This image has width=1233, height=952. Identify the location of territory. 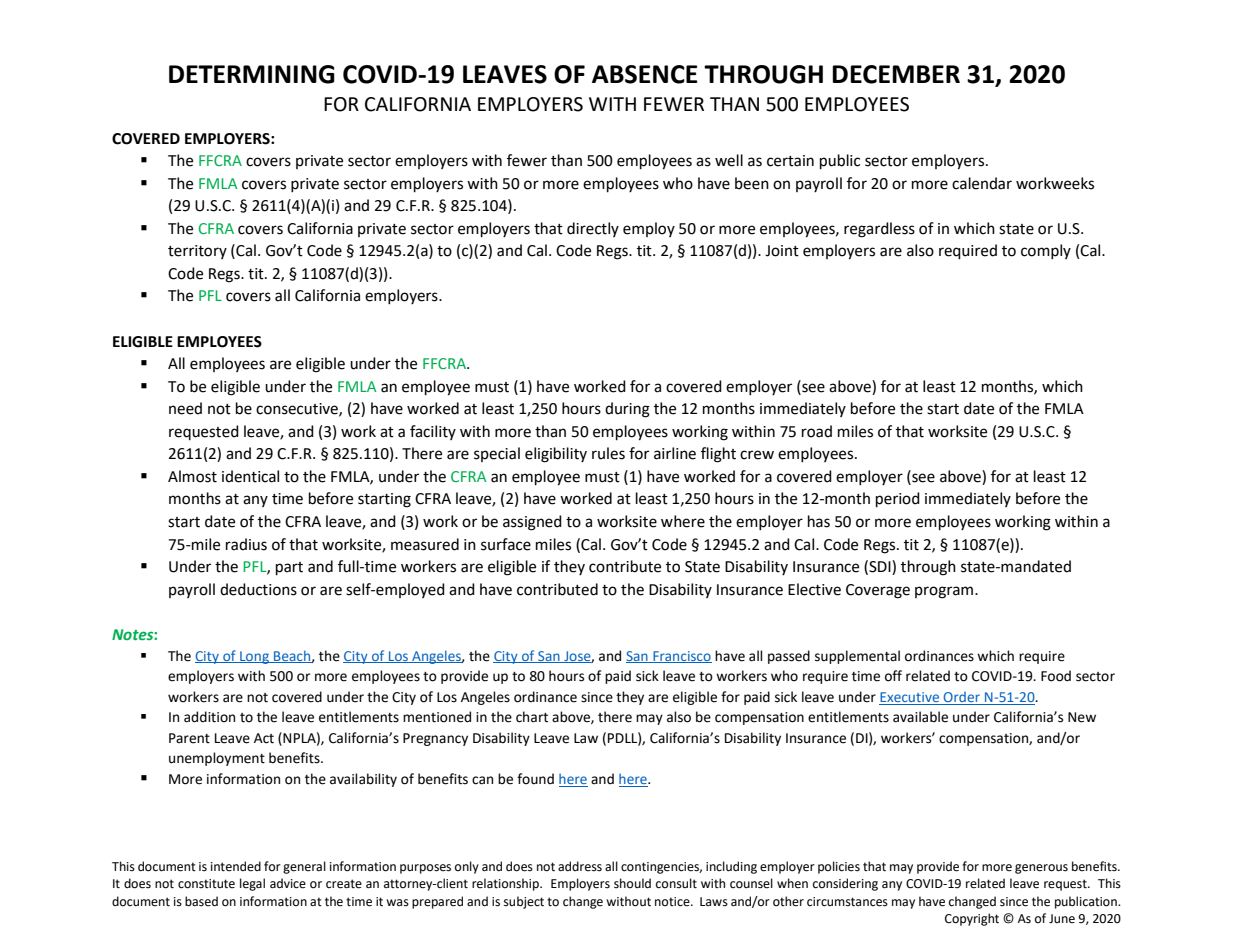
(197, 252).
